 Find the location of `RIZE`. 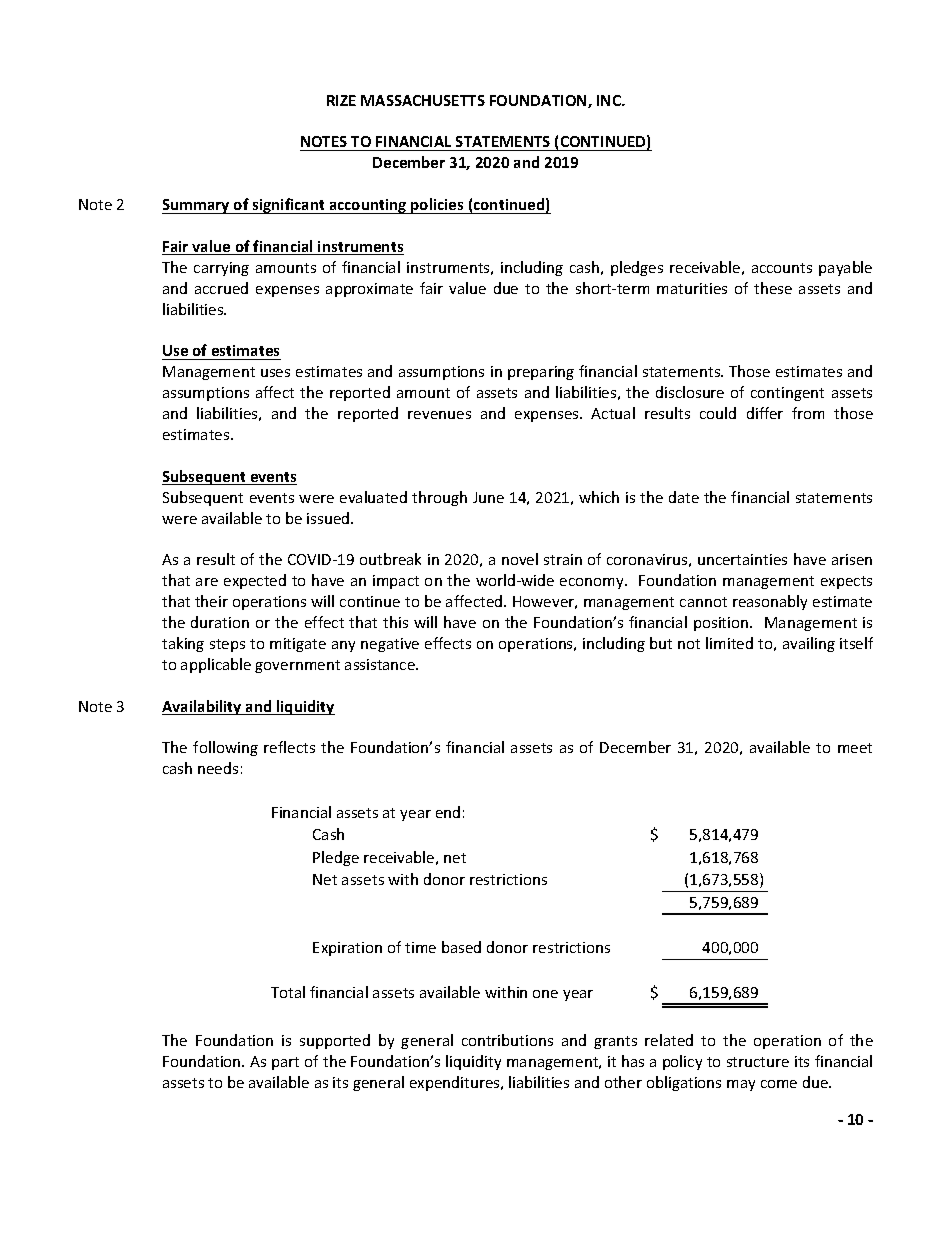

RIZE is located at coordinates (341, 100).
